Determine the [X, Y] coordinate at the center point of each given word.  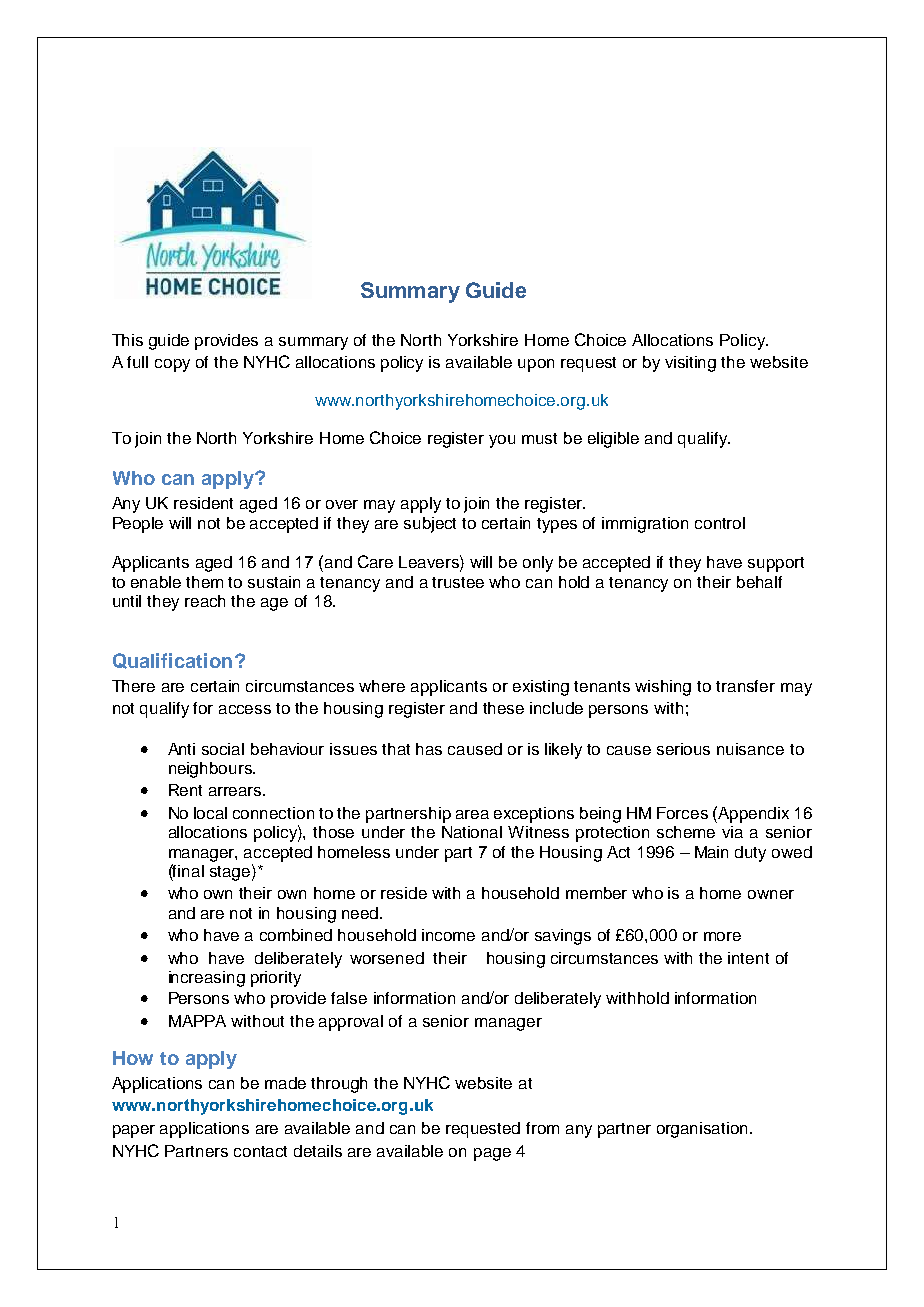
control [720, 523]
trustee [458, 582]
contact [260, 1151]
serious [683, 749]
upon [536, 365]
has [429, 749]
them [204, 582]
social [223, 749]
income [448, 935]
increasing [207, 979]
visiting [690, 364]
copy [172, 365]
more [722, 936]
